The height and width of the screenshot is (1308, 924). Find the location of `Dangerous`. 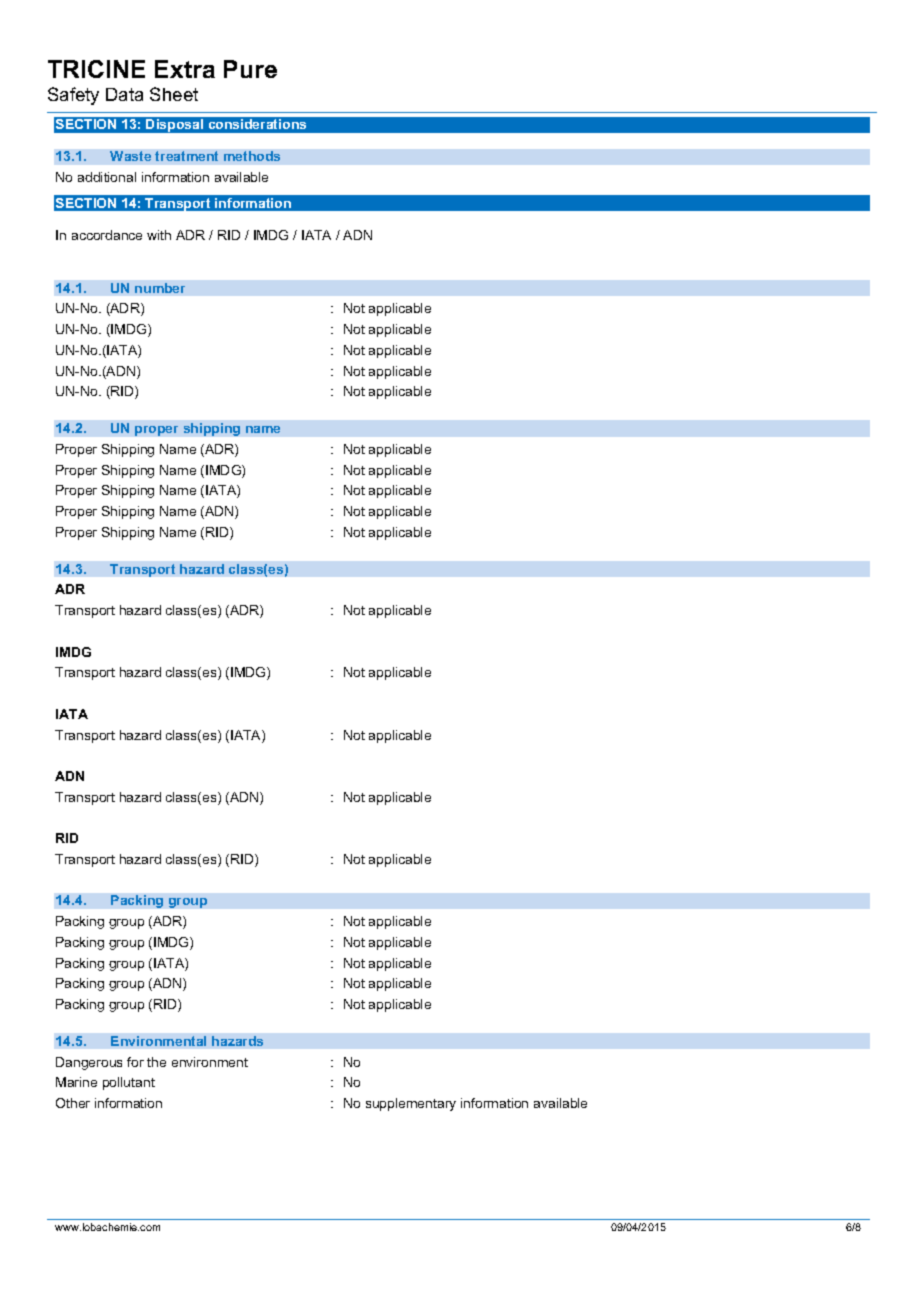

Dangerous is located at coordinates (89, 1063).
